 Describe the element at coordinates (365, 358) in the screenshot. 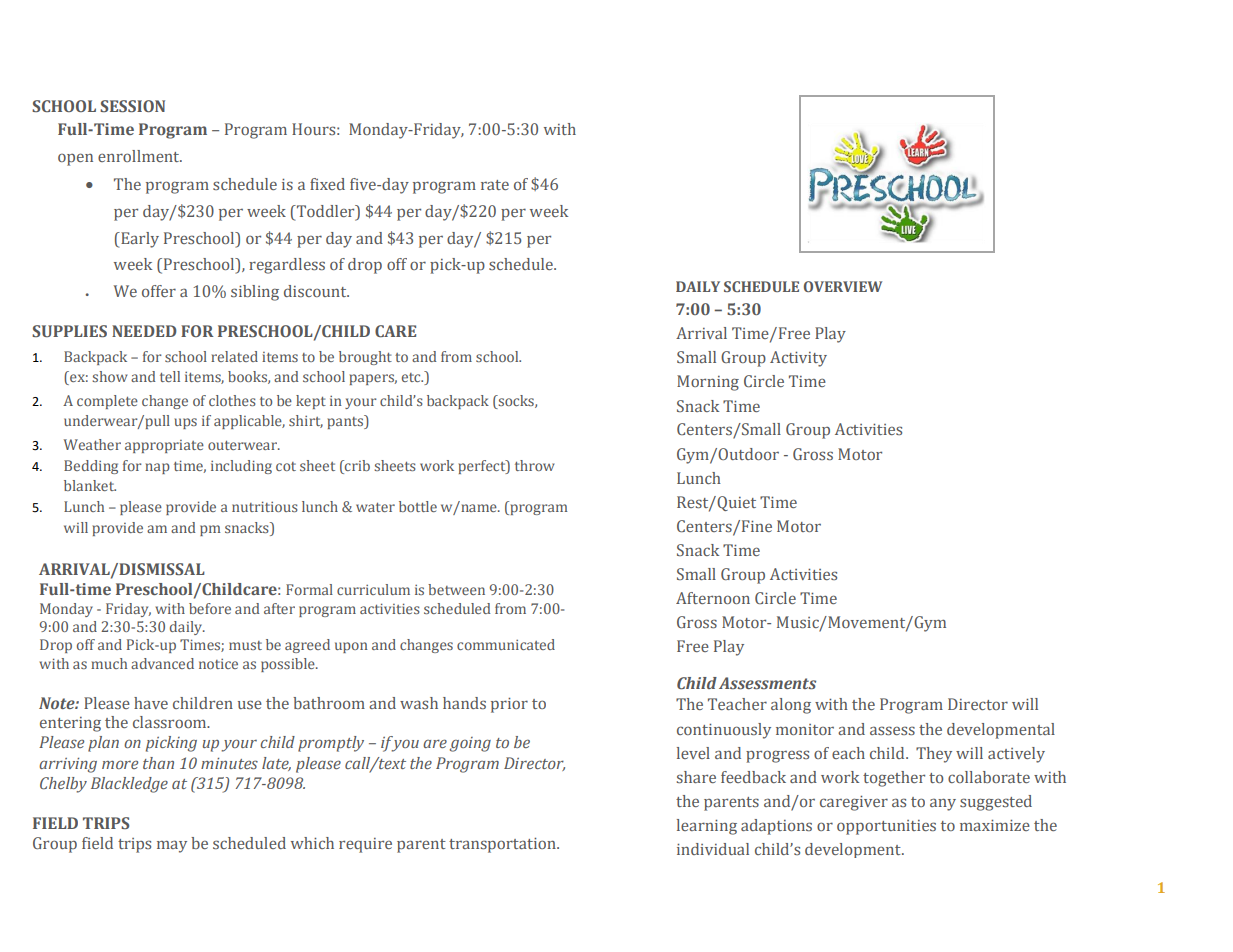

I see `brought` at that location.
